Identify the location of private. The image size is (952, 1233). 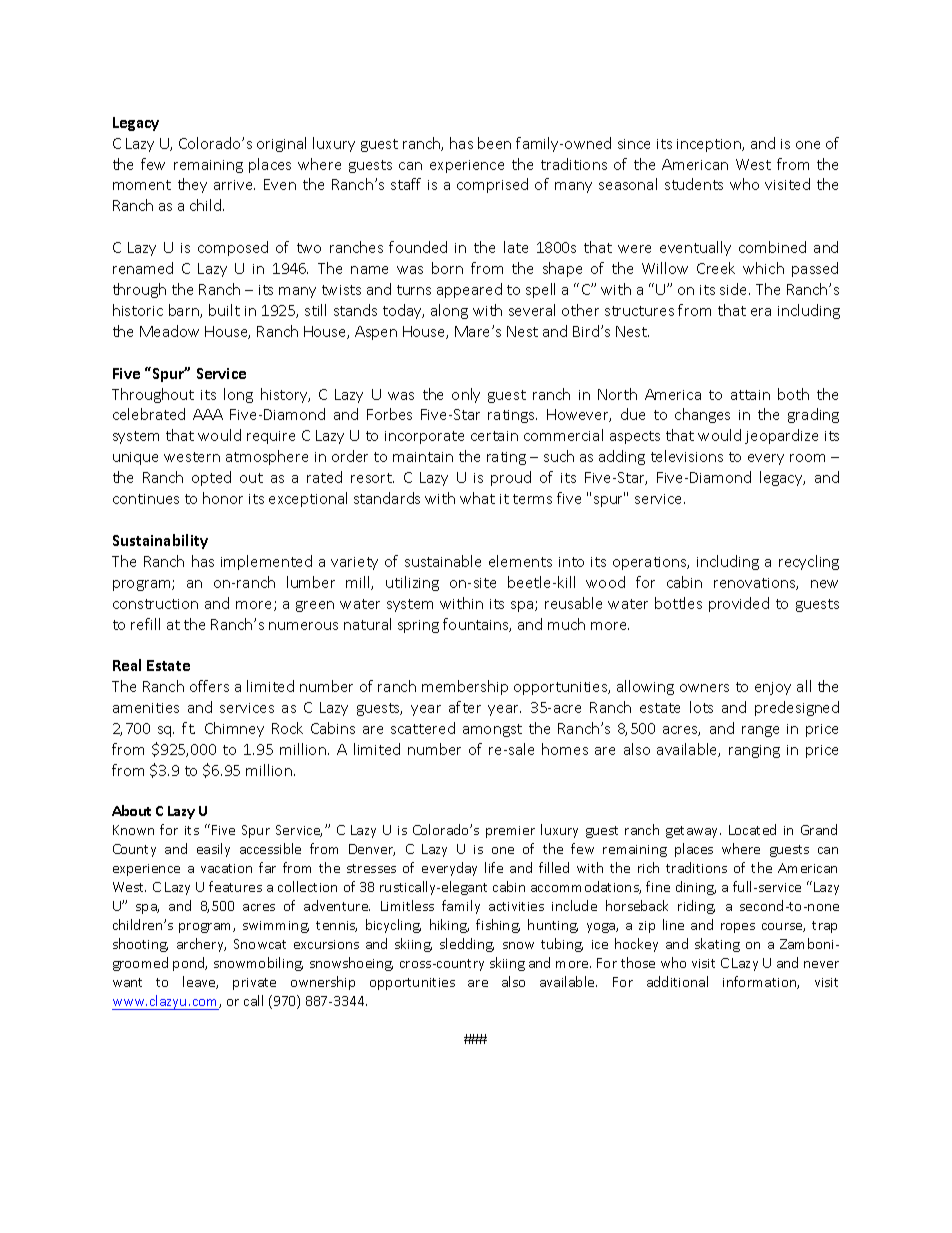
(254, 984).
